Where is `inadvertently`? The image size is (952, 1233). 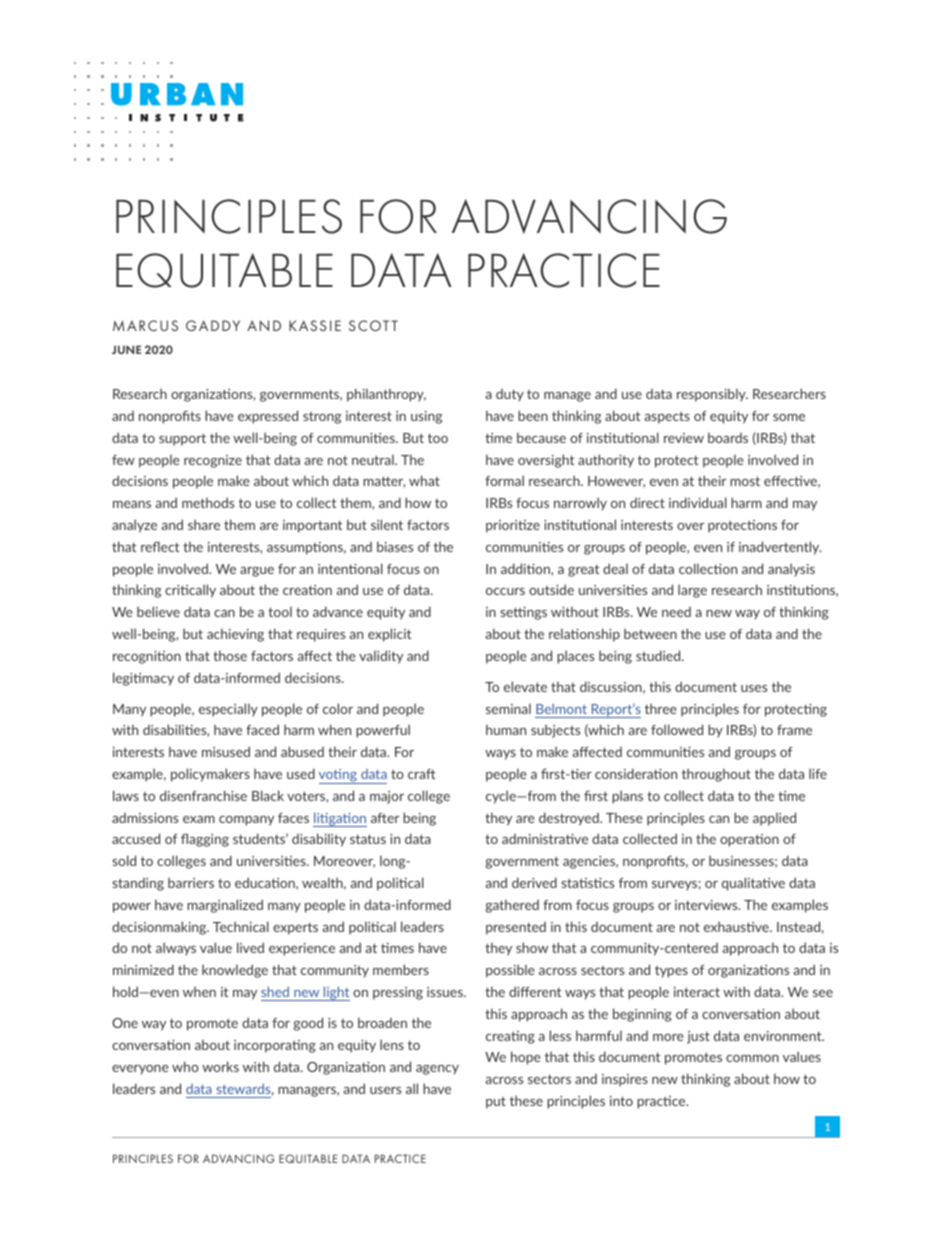
inadvertently is located at coordinates (780, 548).
